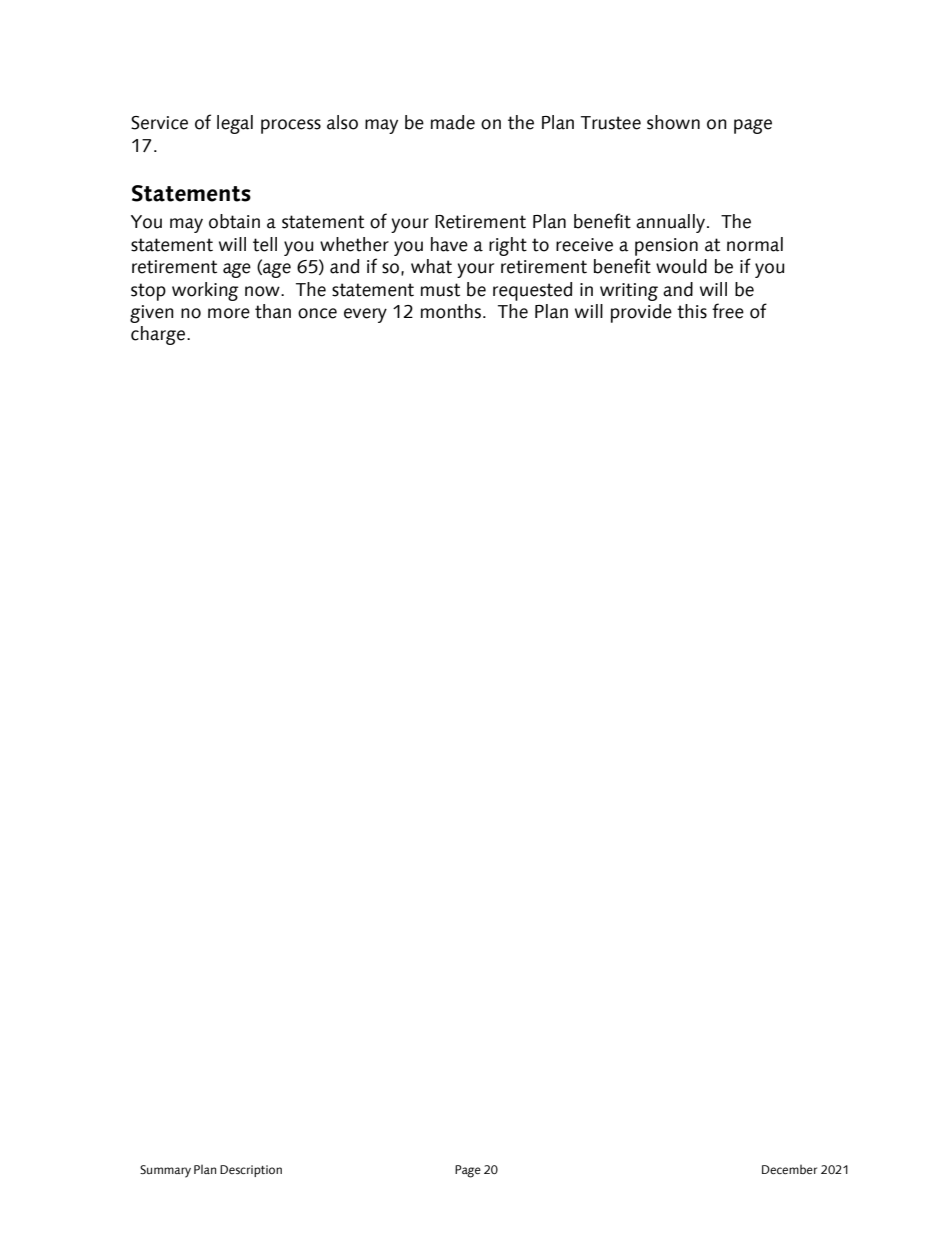  Describe the element at coordinates (251, 1171) in the screenshot. I see `Description` at that location.
